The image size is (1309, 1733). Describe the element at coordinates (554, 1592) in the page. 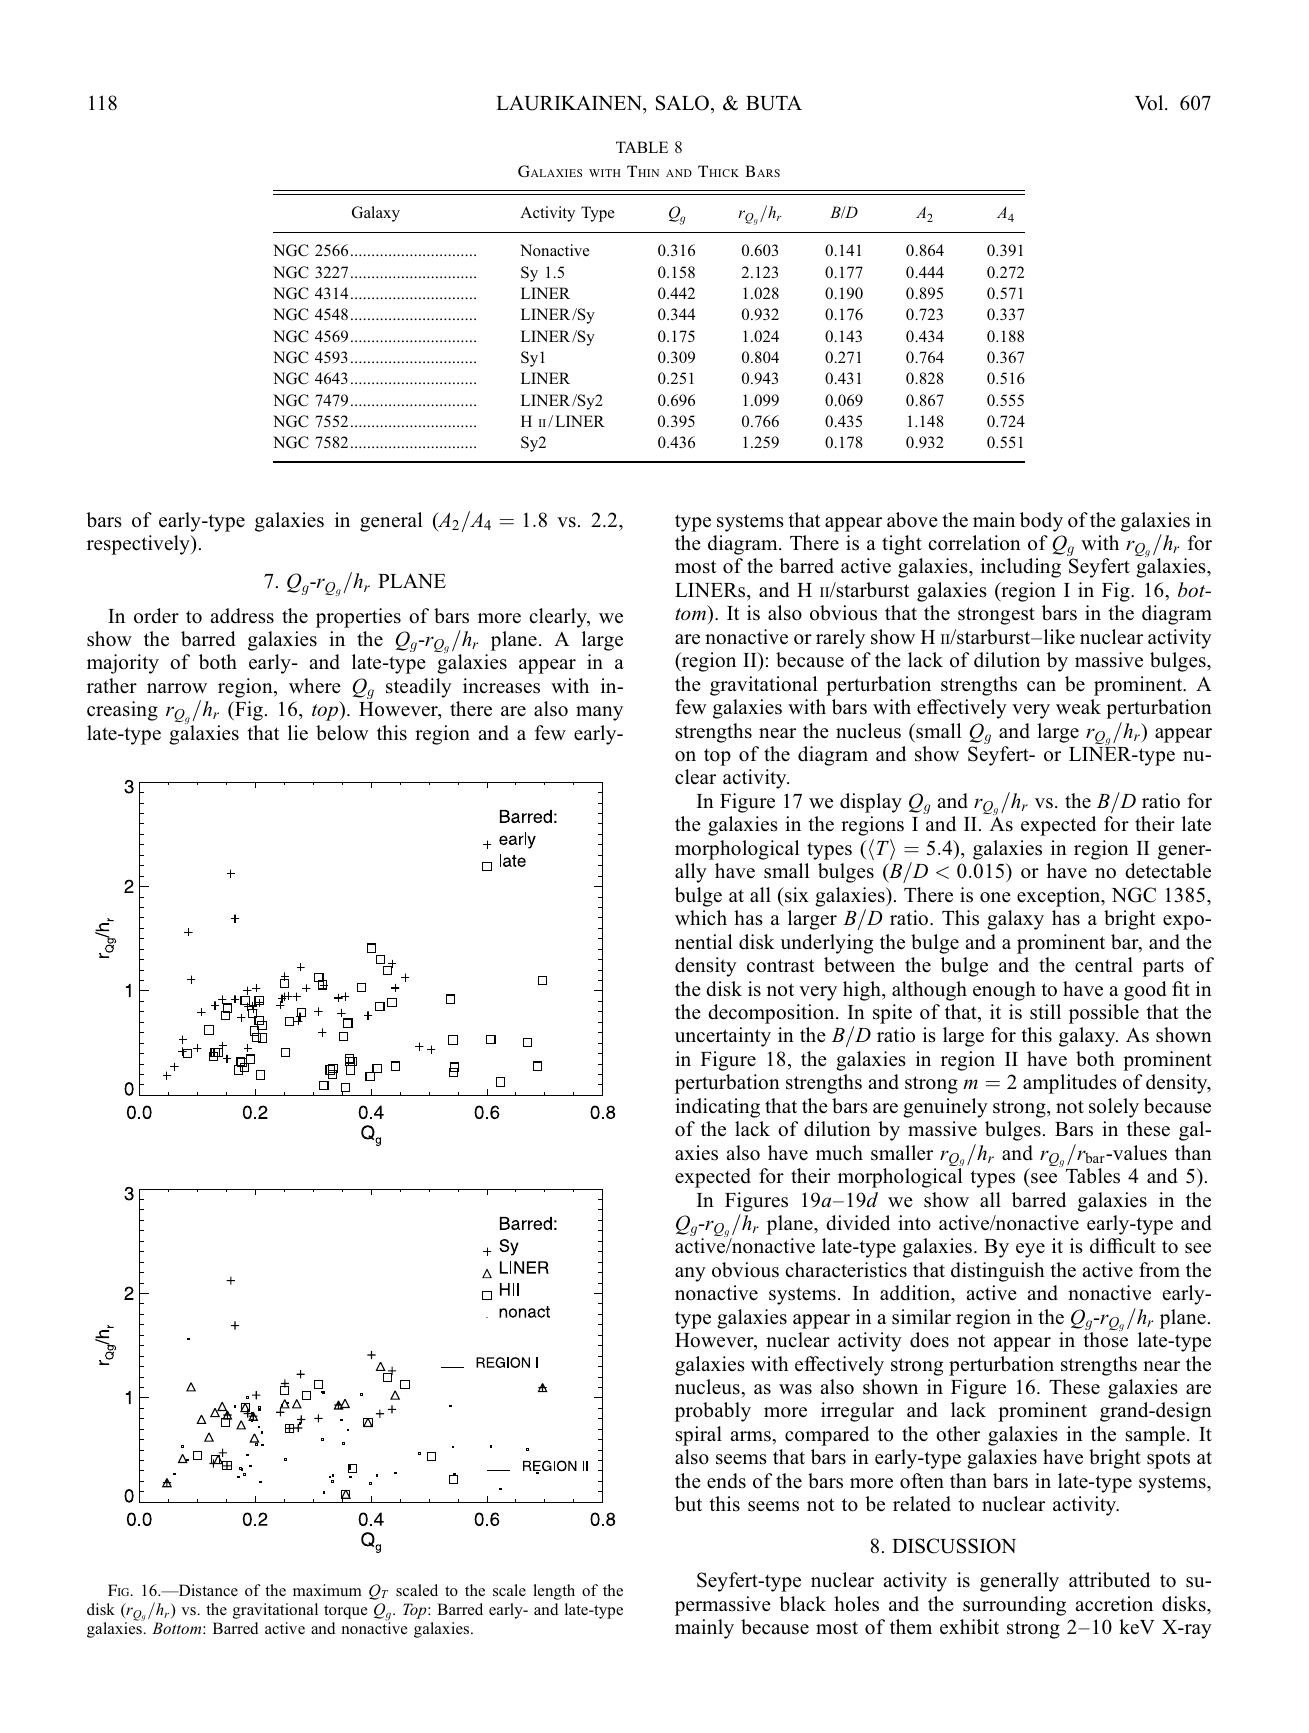

I see `length` at that location.
